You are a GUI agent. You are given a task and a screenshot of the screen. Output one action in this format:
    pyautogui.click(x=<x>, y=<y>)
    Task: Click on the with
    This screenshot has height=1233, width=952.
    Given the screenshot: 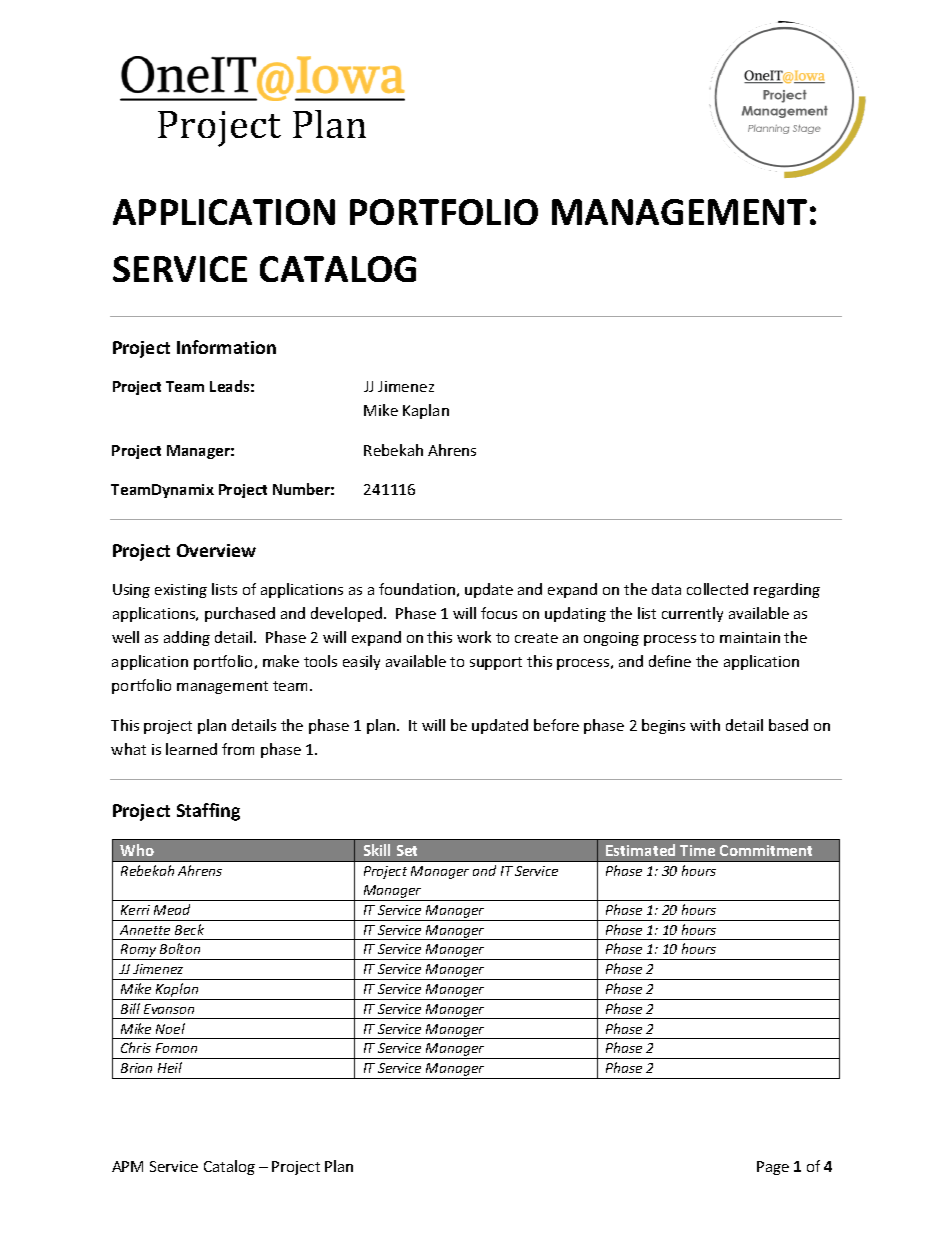 What is the action you would take?
    pyautogui.click(x=705, y=725)
